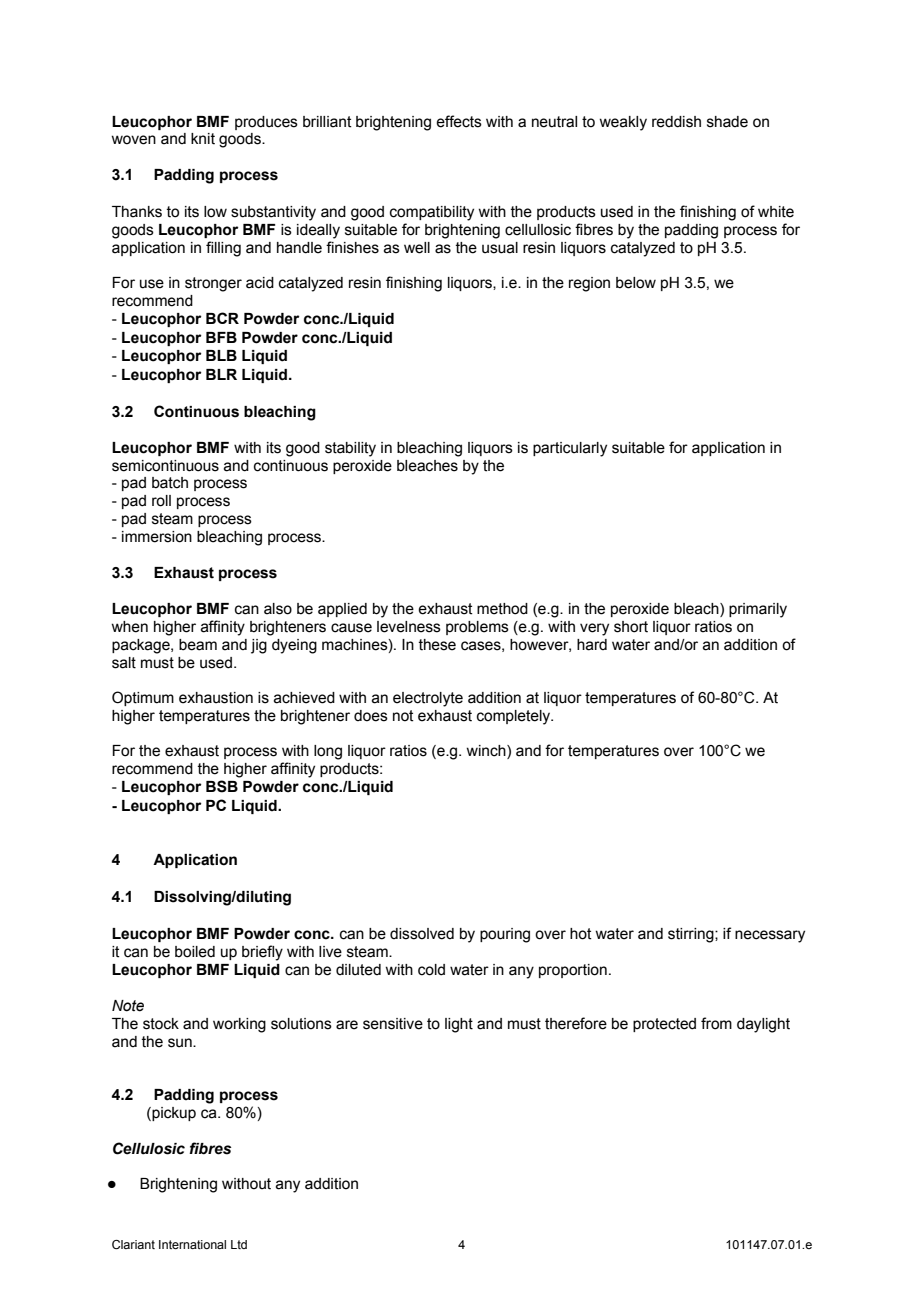  What do you see at coordinates (631, 627) in the screenshot?
I see `short` at bounding box center [631, 627].
